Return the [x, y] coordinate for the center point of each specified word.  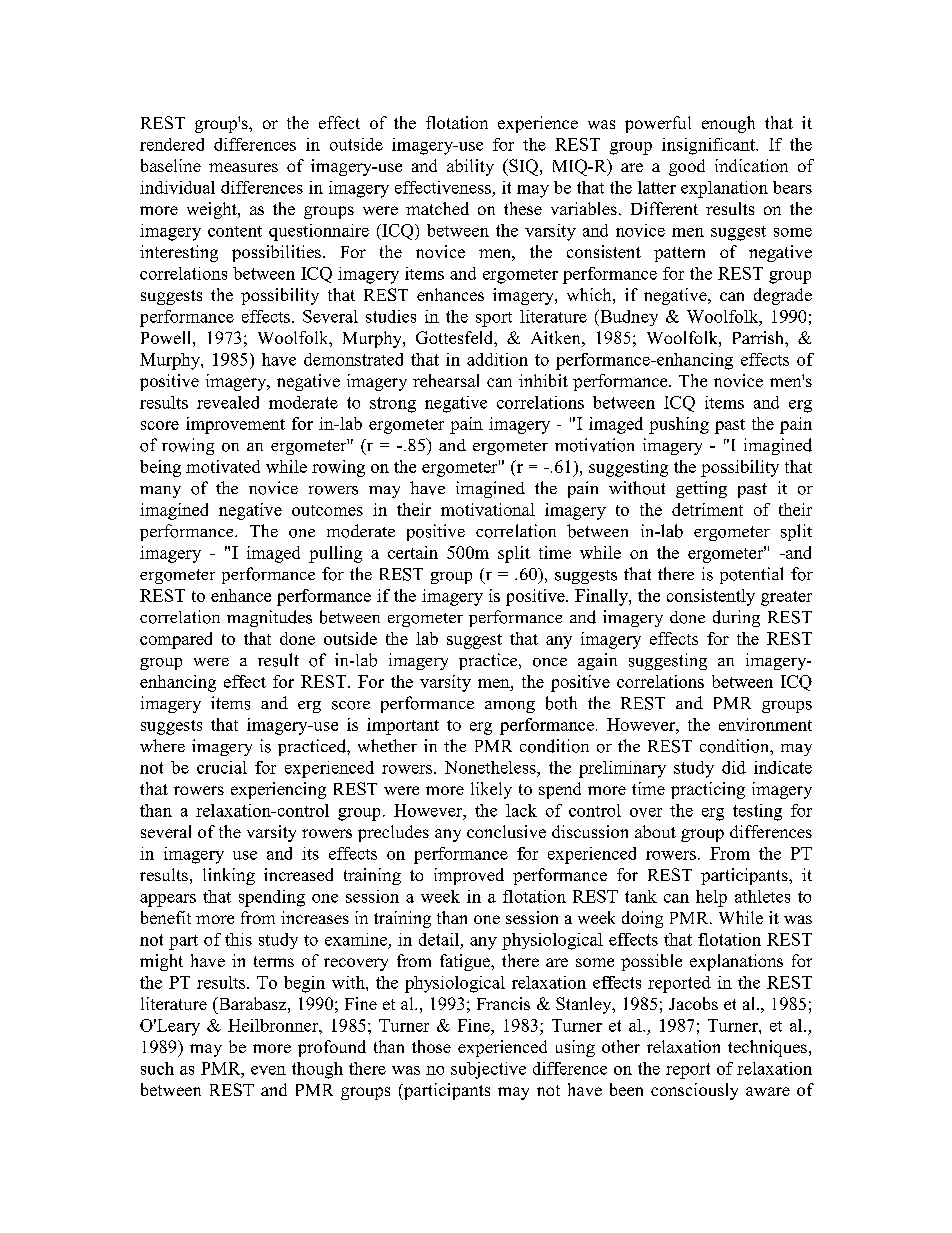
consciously [694, 1091]
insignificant [709, 146]
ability [470, 167]
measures [243, 167]
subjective [488, 1070]
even [268, 1070]
